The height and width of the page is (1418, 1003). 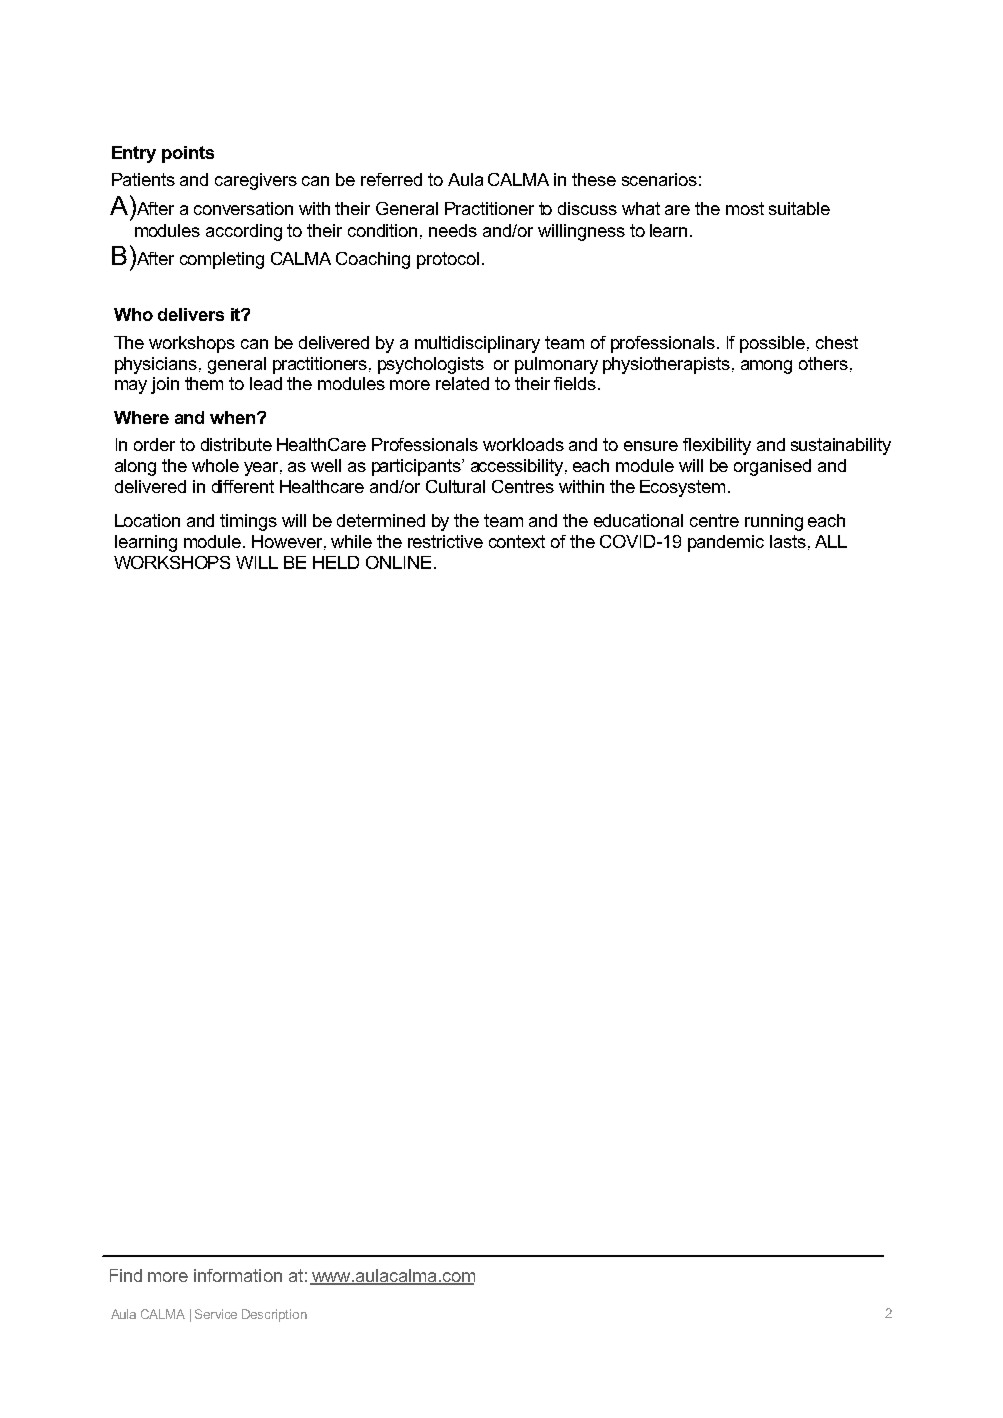 I want to click on conversation, so click(x=243, y=208).
